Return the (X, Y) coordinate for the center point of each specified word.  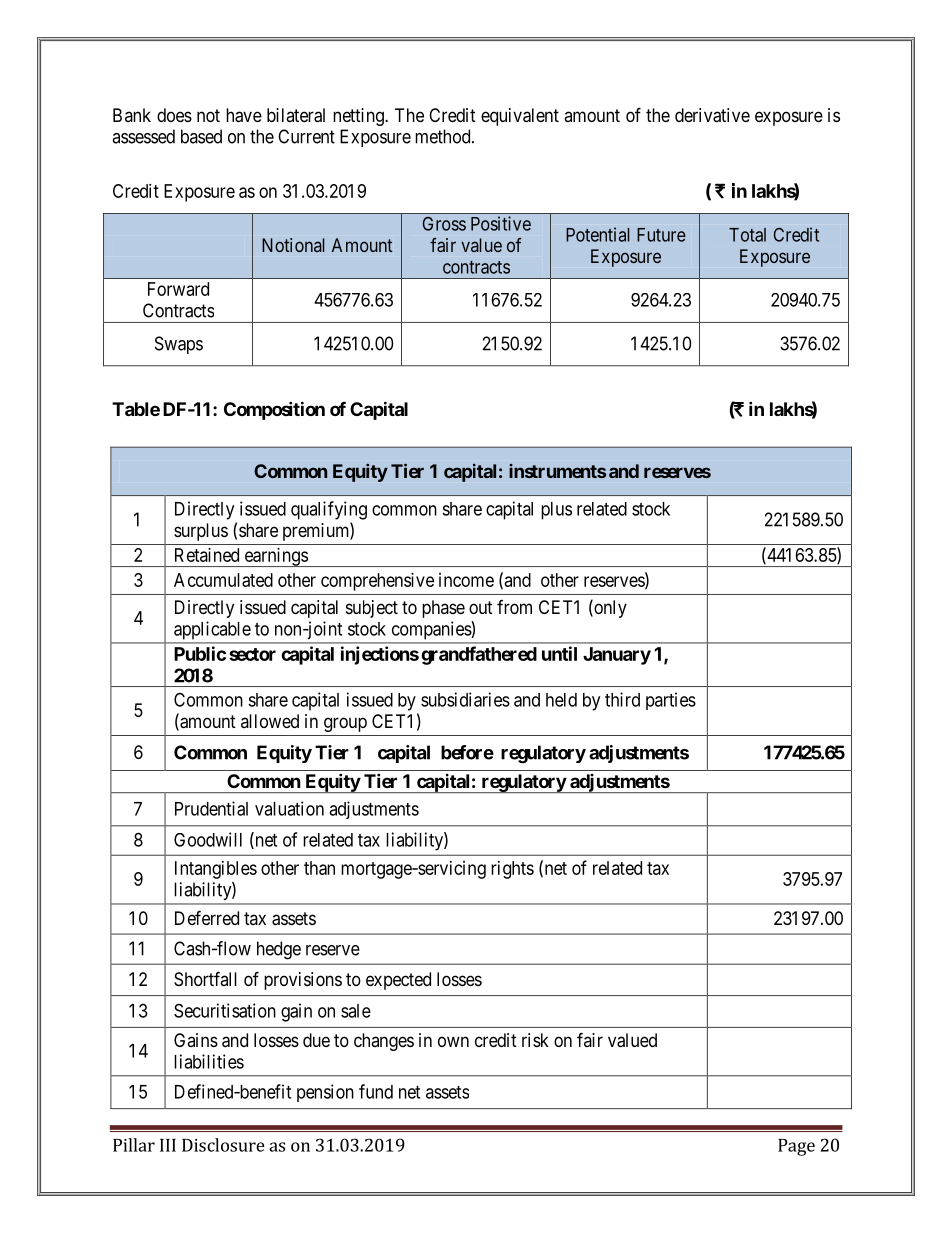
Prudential (211, 808)
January (617, 656)
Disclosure (223, 1145)
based (201, 136)
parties (671, 701)
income (466, 580)
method (444, 136)
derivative (712, 115)
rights (512, 870)
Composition (274, 410)
